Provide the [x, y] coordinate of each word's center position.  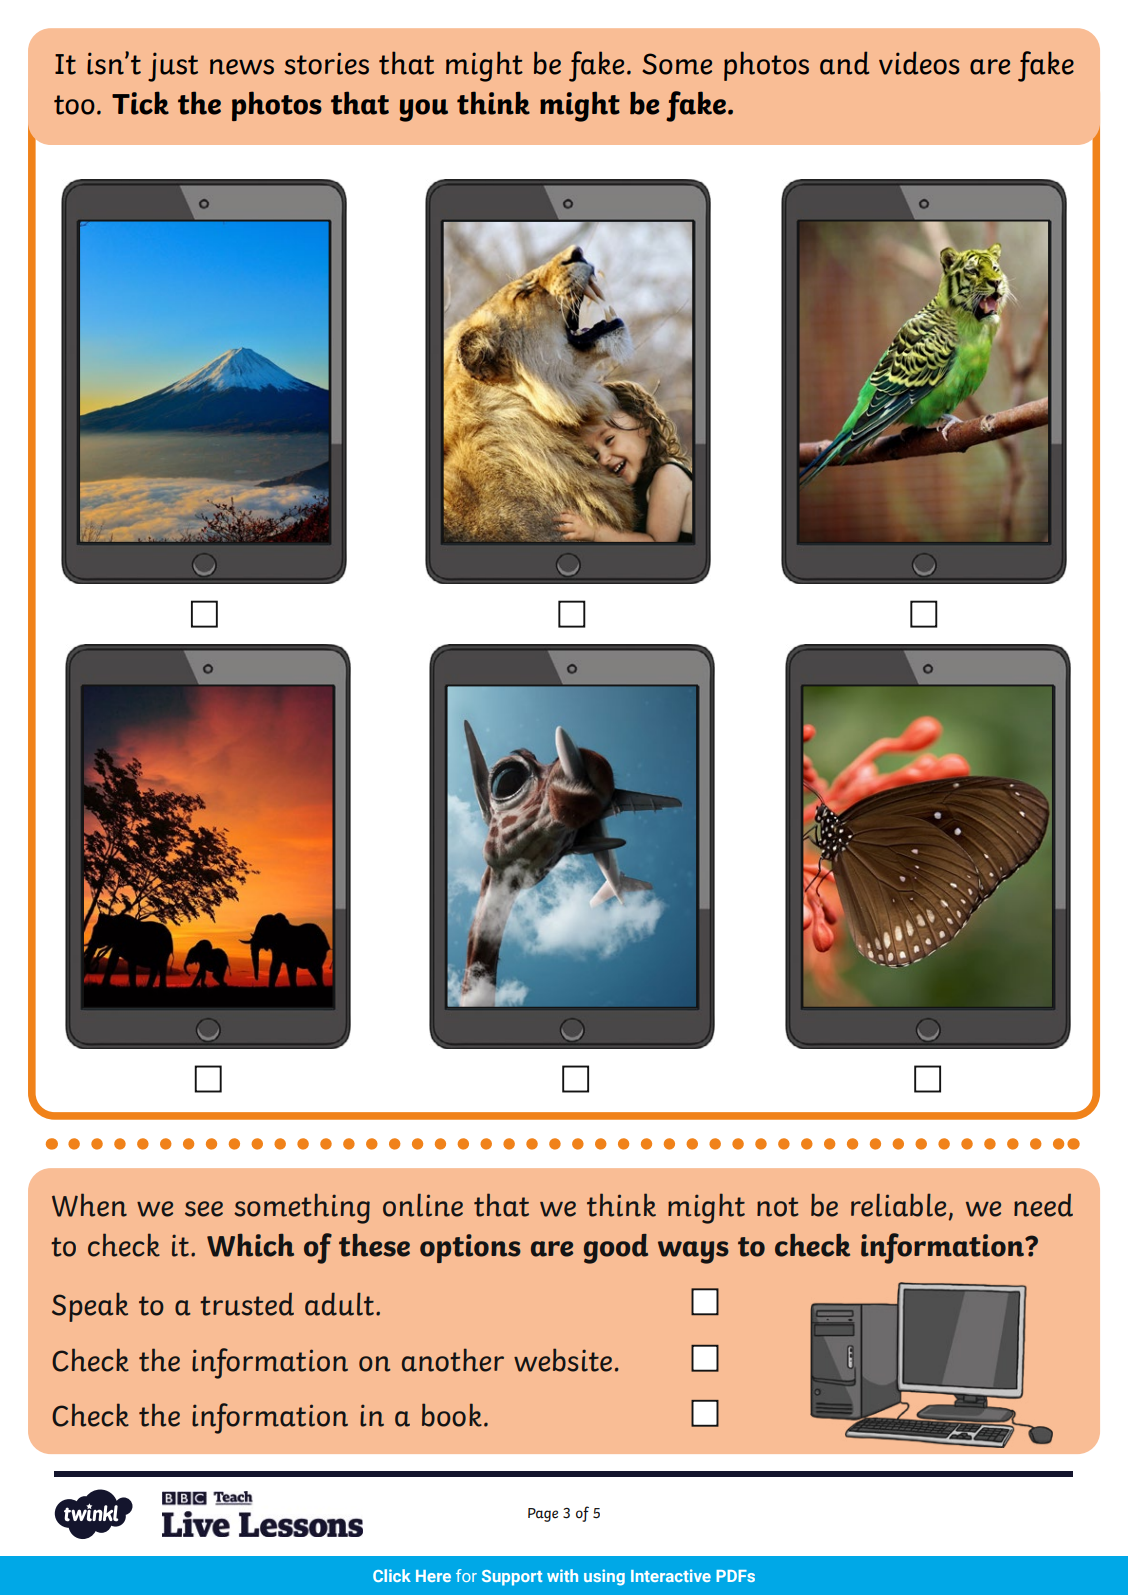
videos [919, 63]
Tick [140, 103]
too [74, 105]
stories [326, 63]
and [845, 63]
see [204, 1209]
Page [543, 1515]
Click [392, 1575]
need [1043, 1205]
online [423, 1205]
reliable [898, 1205]
